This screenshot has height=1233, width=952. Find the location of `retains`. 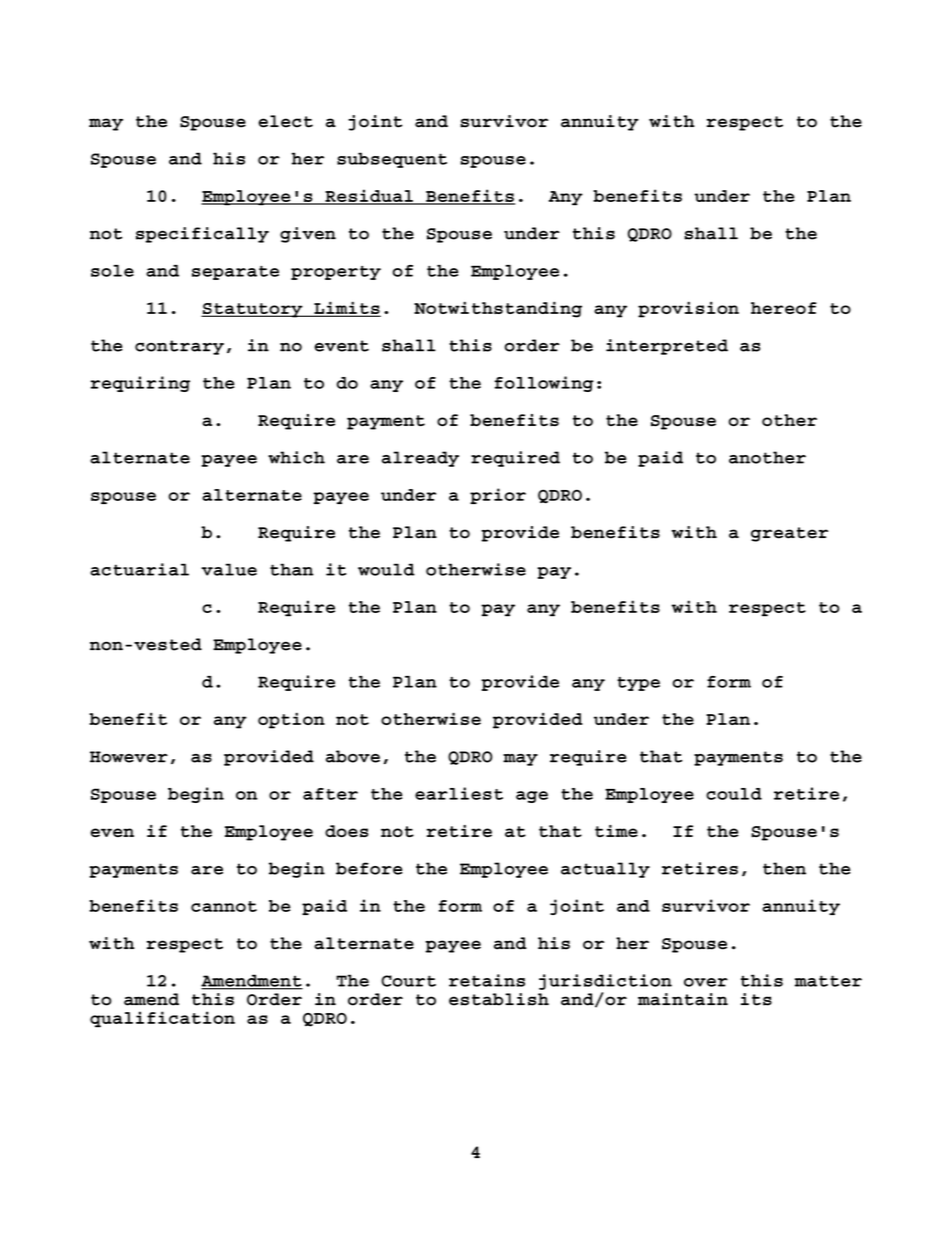

retains is located at coordinates (487, 980).
